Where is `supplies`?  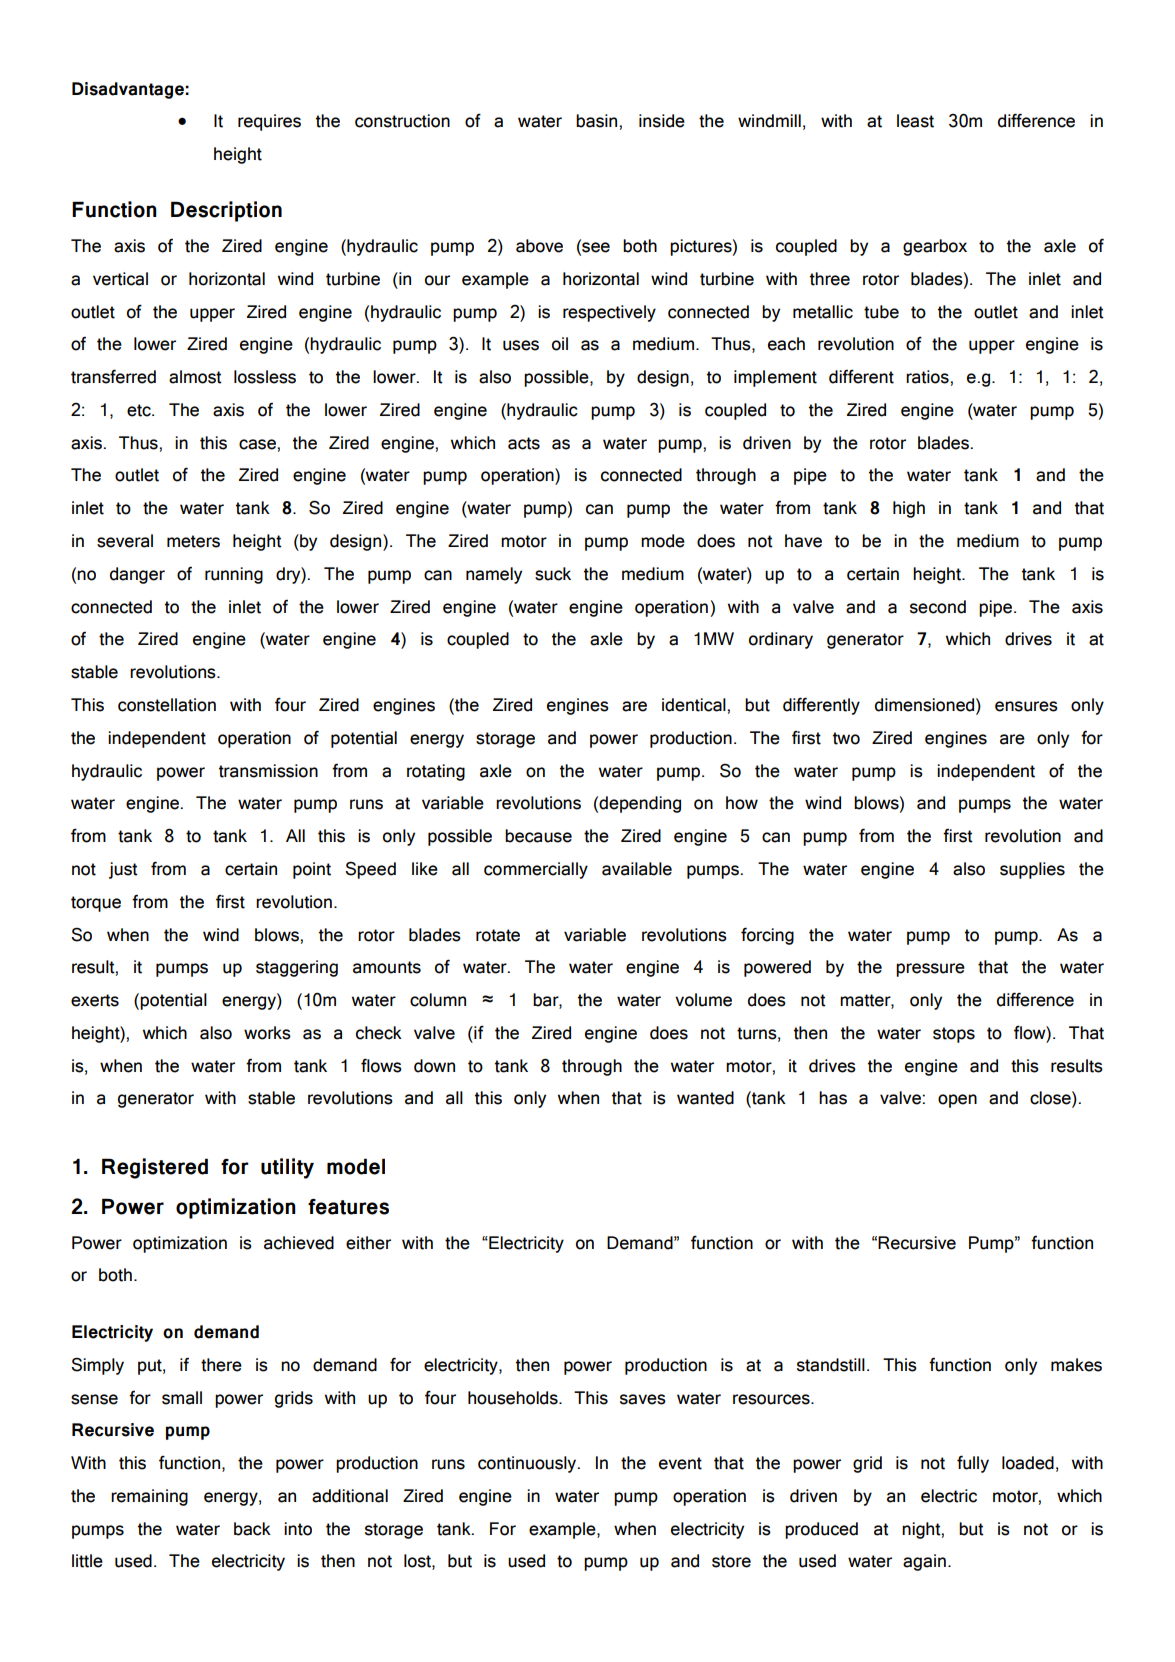
supplies is located at coordinates (1032, 870).
